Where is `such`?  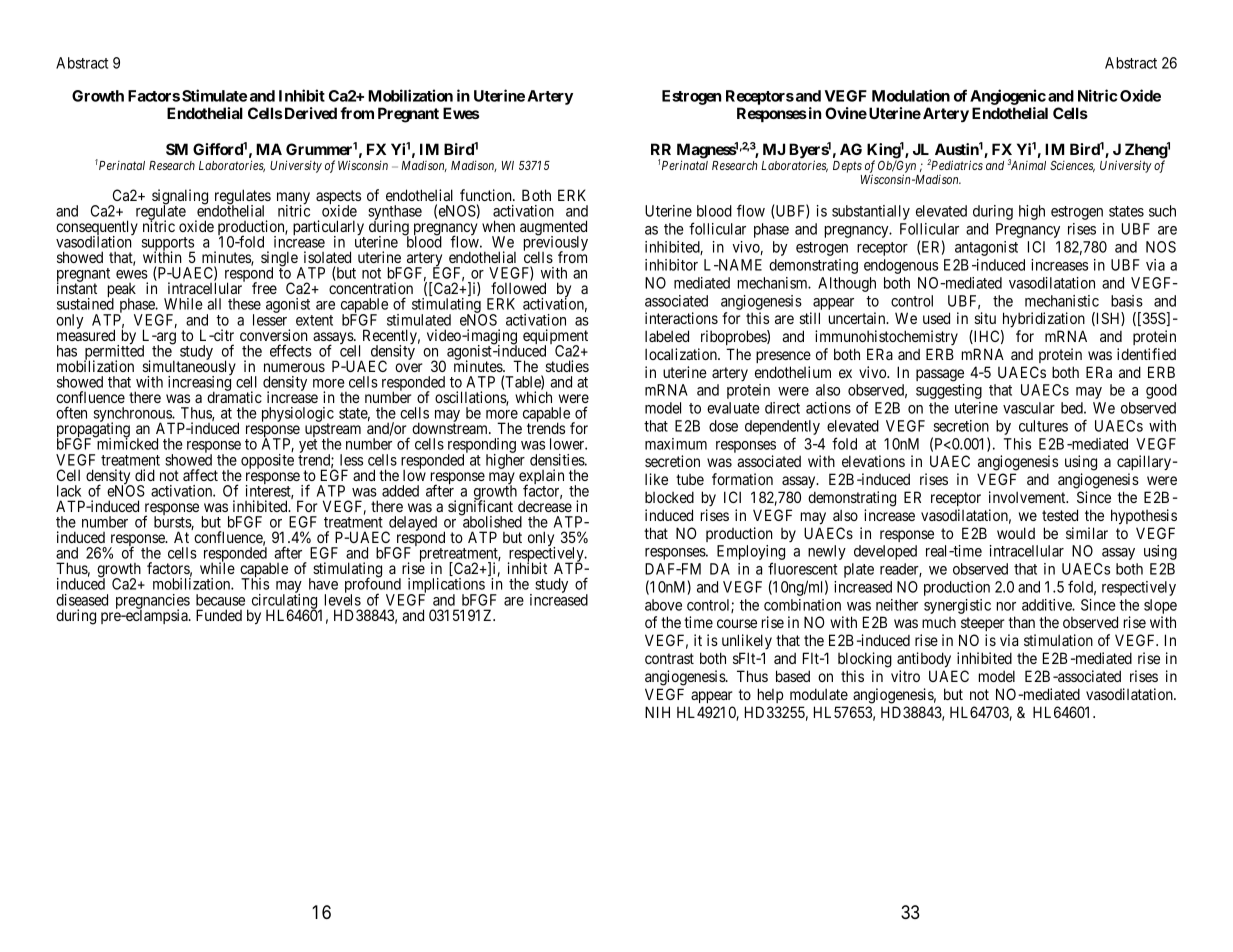
such is located at coordinates (1162, 211).
